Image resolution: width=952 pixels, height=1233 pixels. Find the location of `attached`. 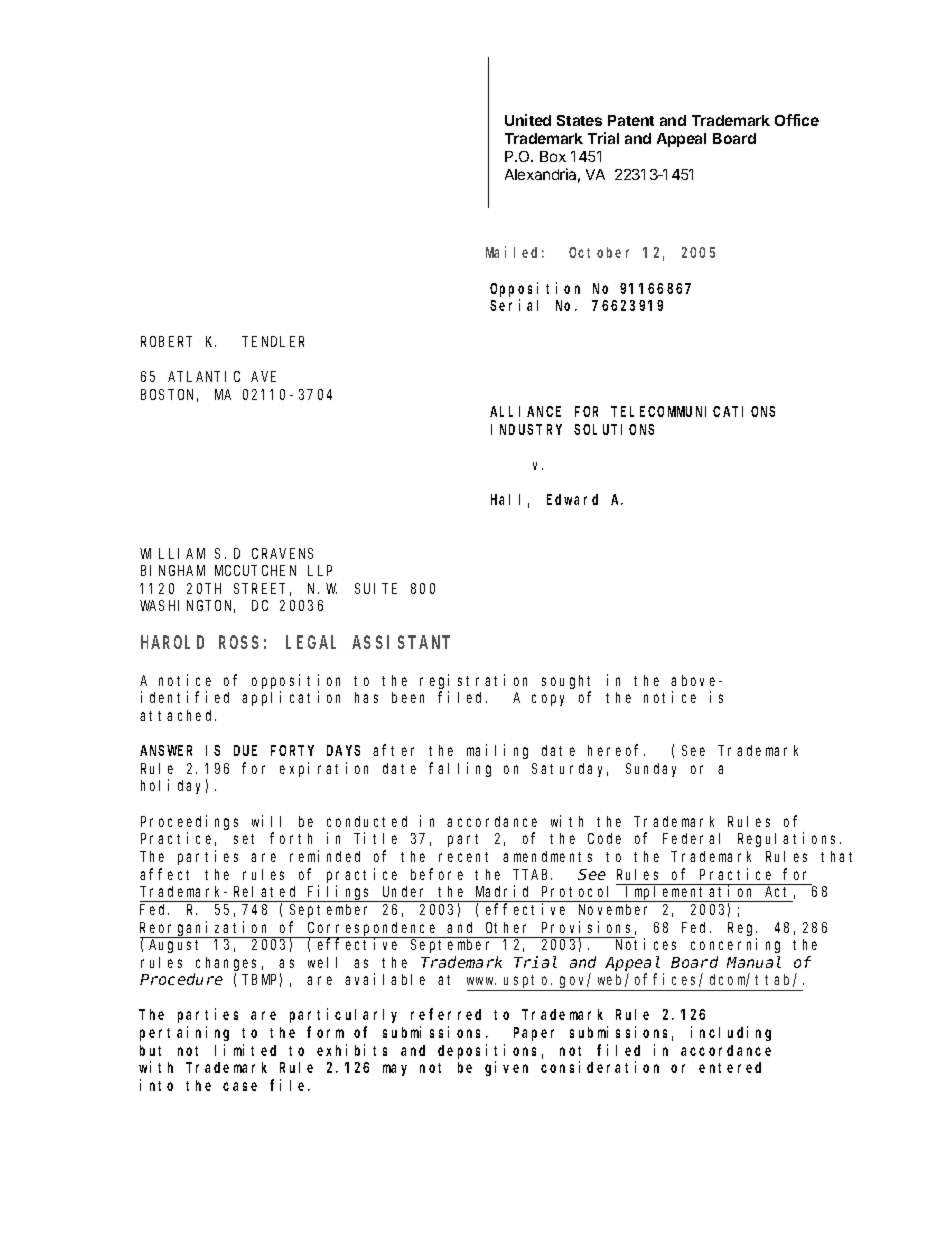

attached is located at coordinates (178, 715).
